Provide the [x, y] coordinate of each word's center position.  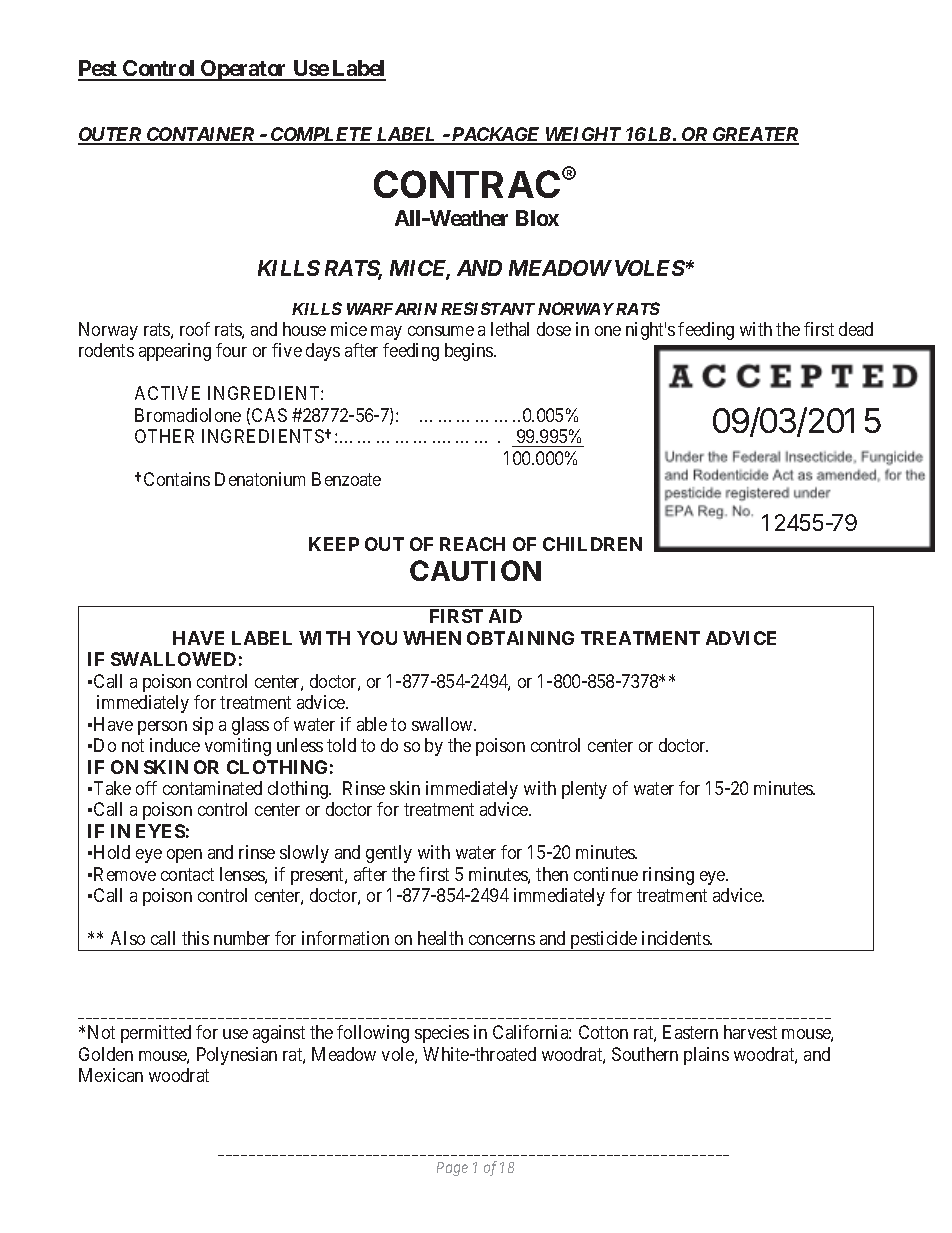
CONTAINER [200, 135]
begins [470, 352]
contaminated [212, 788]
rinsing [668, 876]
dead [856, 329]
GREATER [754, 135]
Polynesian [237, 1056]
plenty [584, 790]
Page [452, 1169]
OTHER [164, 436]
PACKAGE [496, 135]
